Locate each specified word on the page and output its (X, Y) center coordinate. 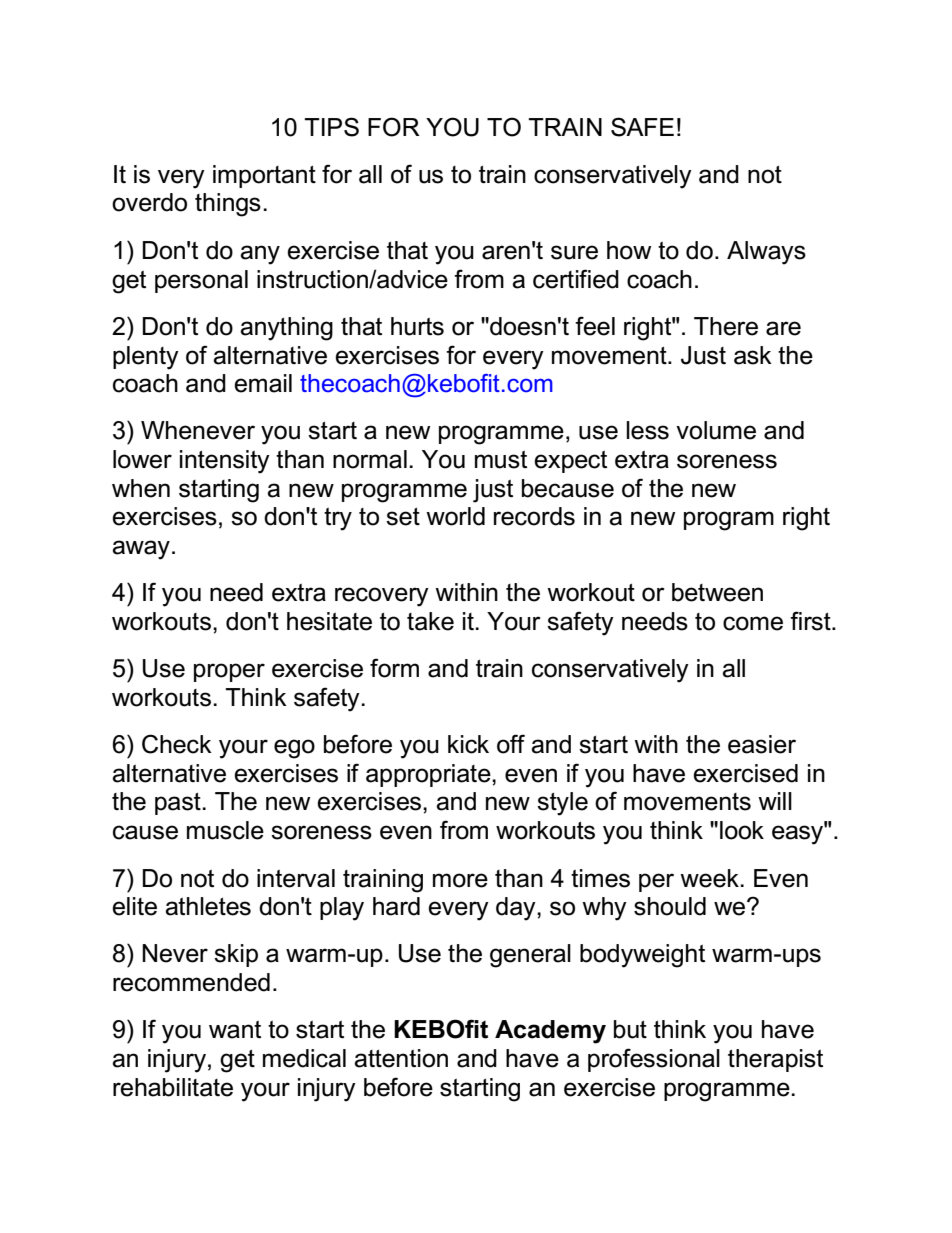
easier (762, 744)
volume (716, 430)
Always (766, 253)
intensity (225, 462)
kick (468, 744)
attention (401, 1058)
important (264, 176)
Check (177, 744)
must (501, 460)
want (235, 1030)
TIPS (331, 127)
